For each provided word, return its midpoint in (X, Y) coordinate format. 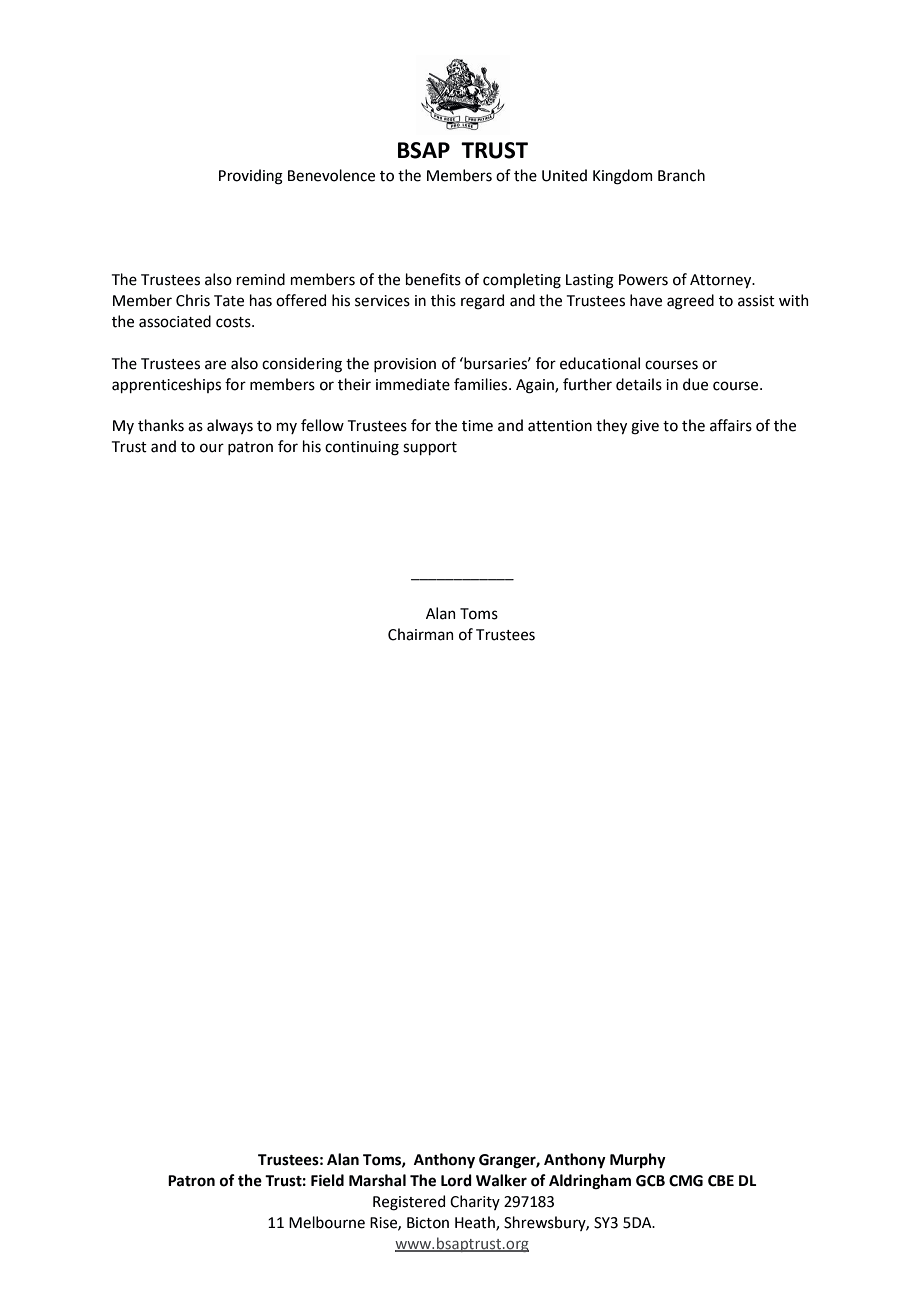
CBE (721, 1181)
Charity (475, 1202)
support (430, 448)
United (564, 175)
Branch (681, 175)
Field (327, 1180)
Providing (251, 177)
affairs (731, 425)
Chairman (420, 634)
